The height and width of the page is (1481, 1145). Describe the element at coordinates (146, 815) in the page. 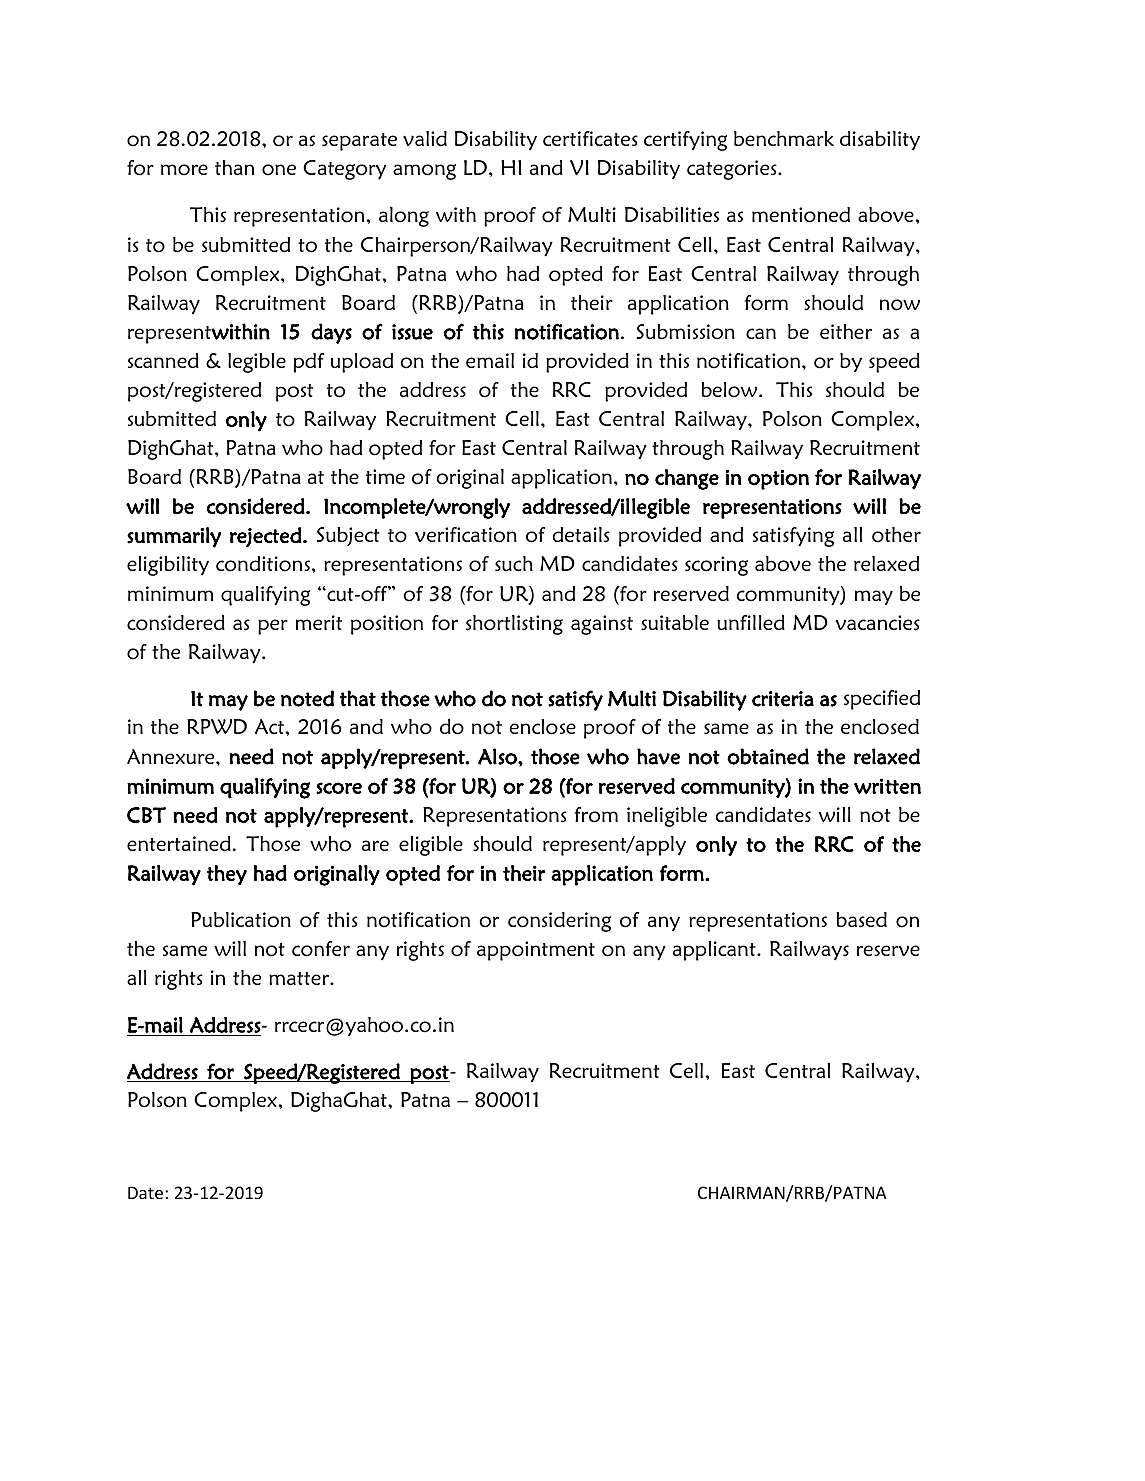

I see `CBT` at that location.
